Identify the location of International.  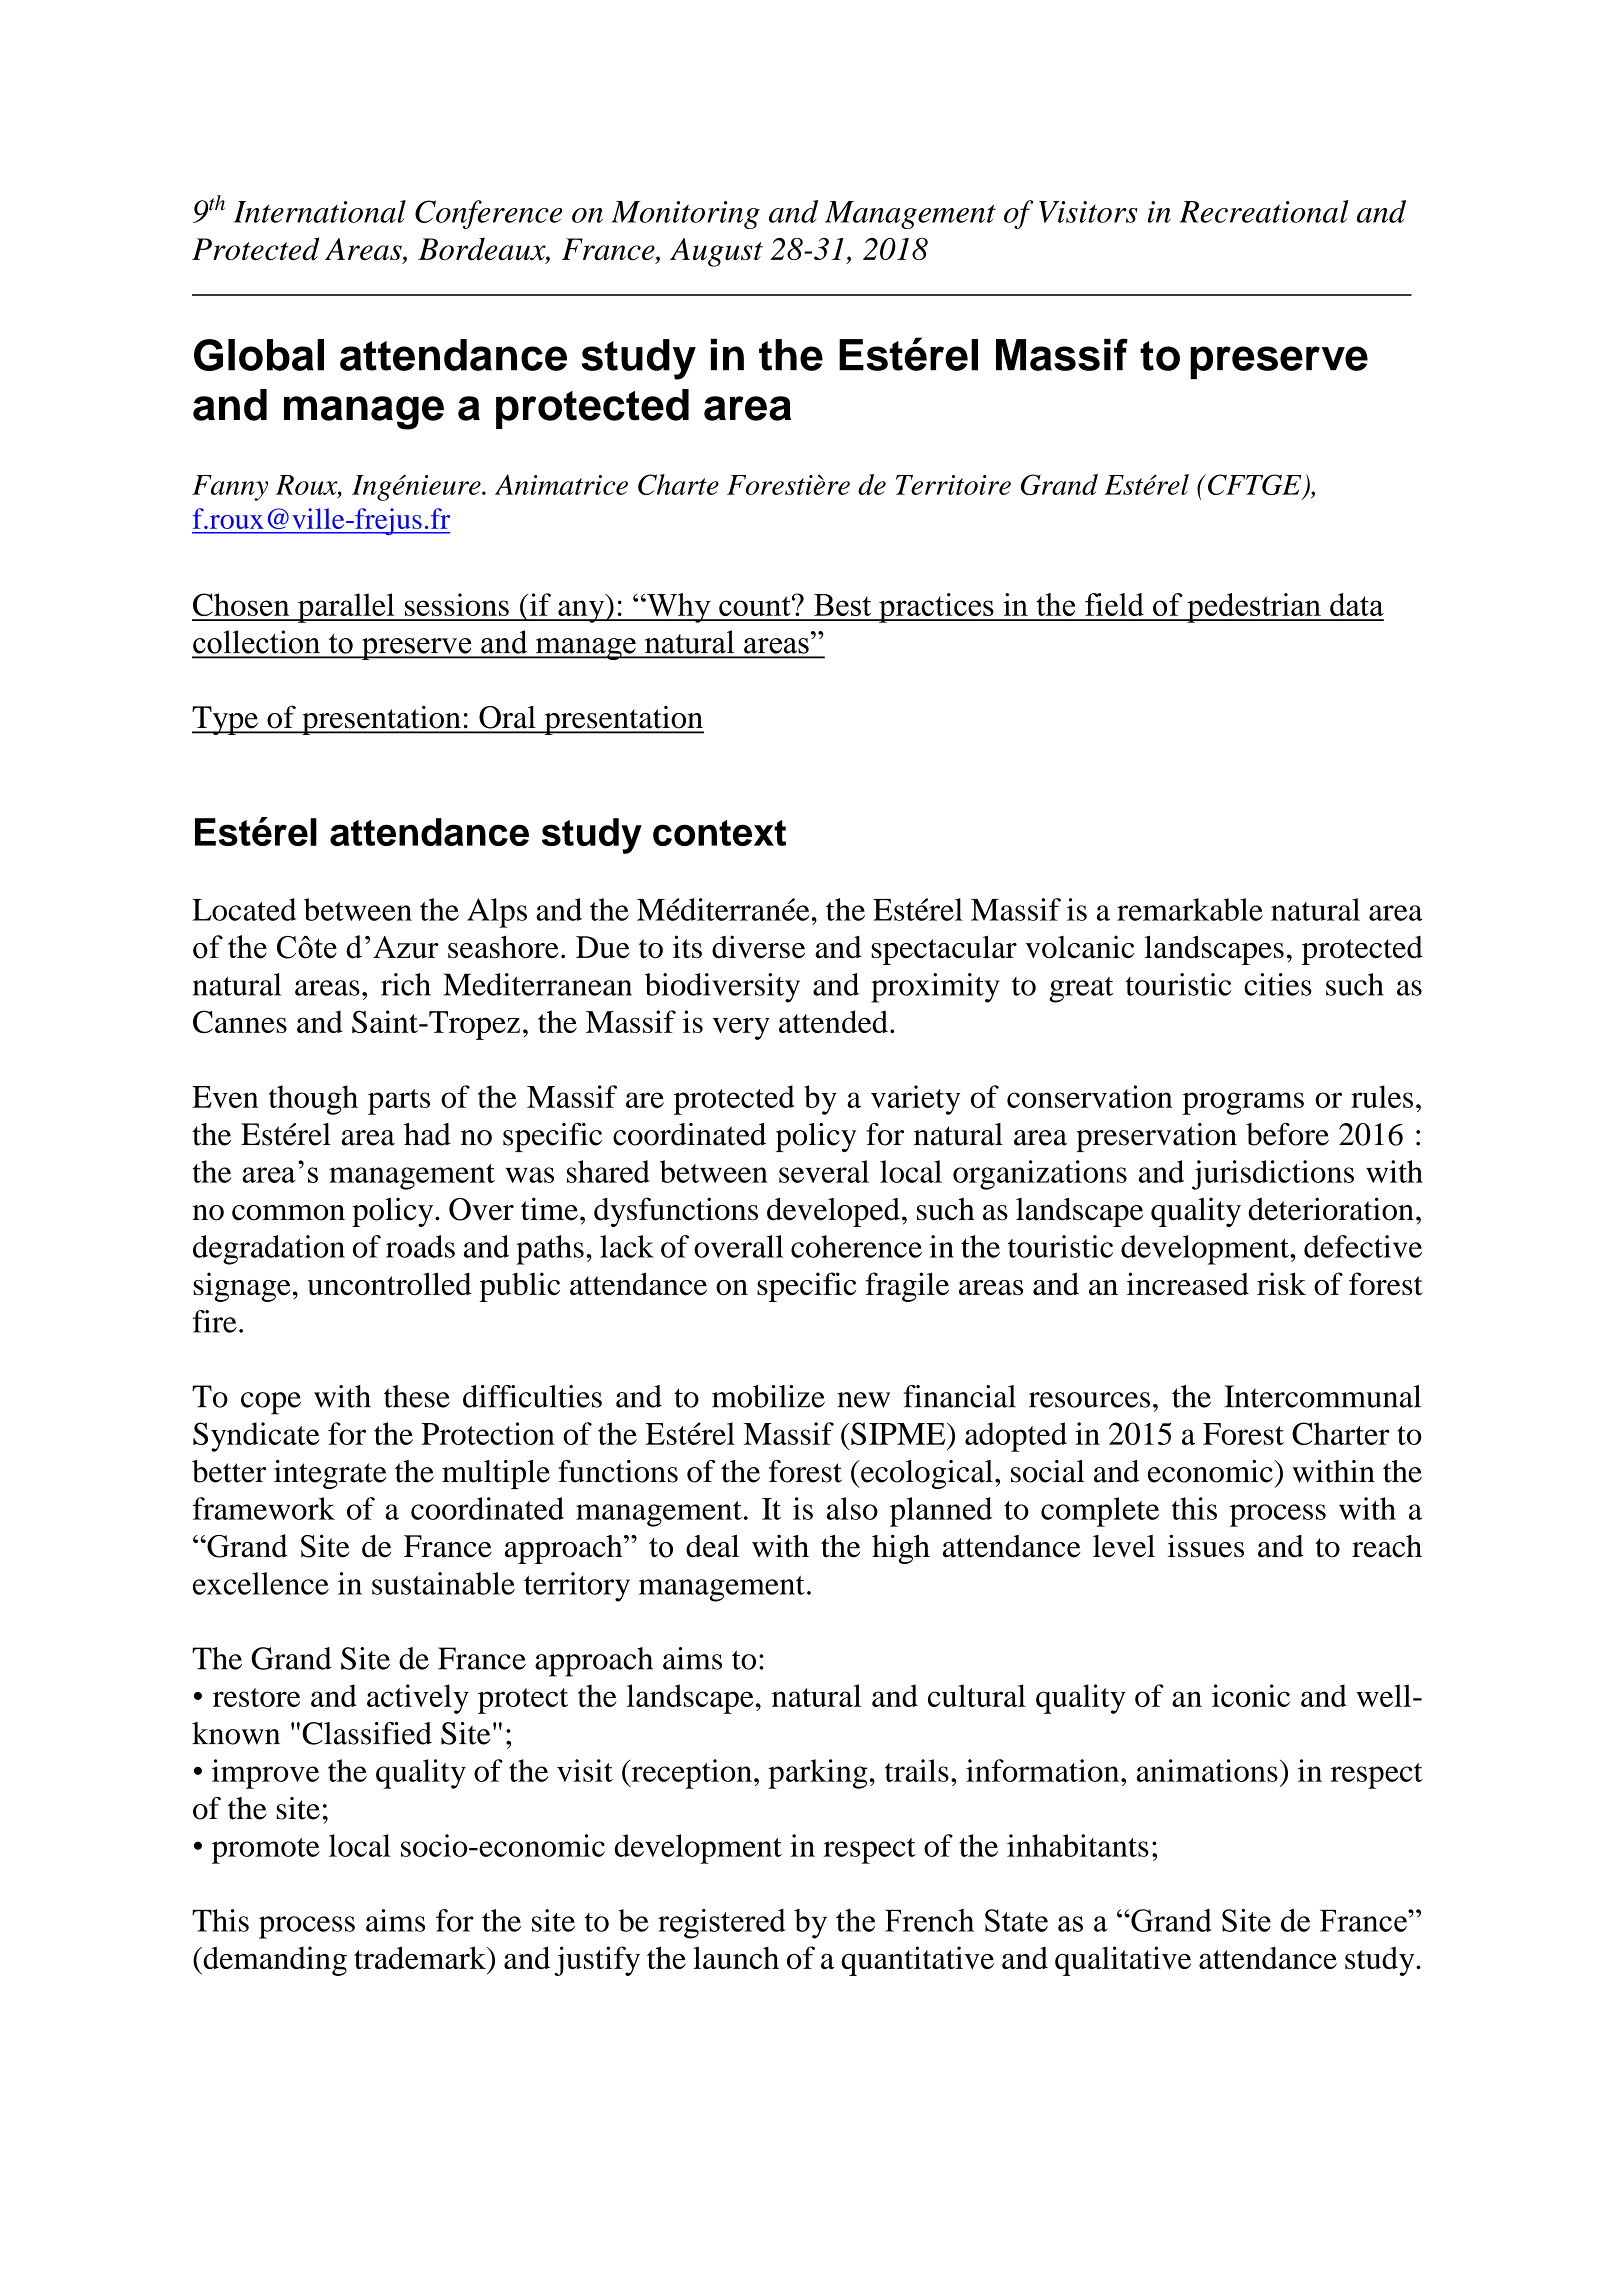
(320, 211).
